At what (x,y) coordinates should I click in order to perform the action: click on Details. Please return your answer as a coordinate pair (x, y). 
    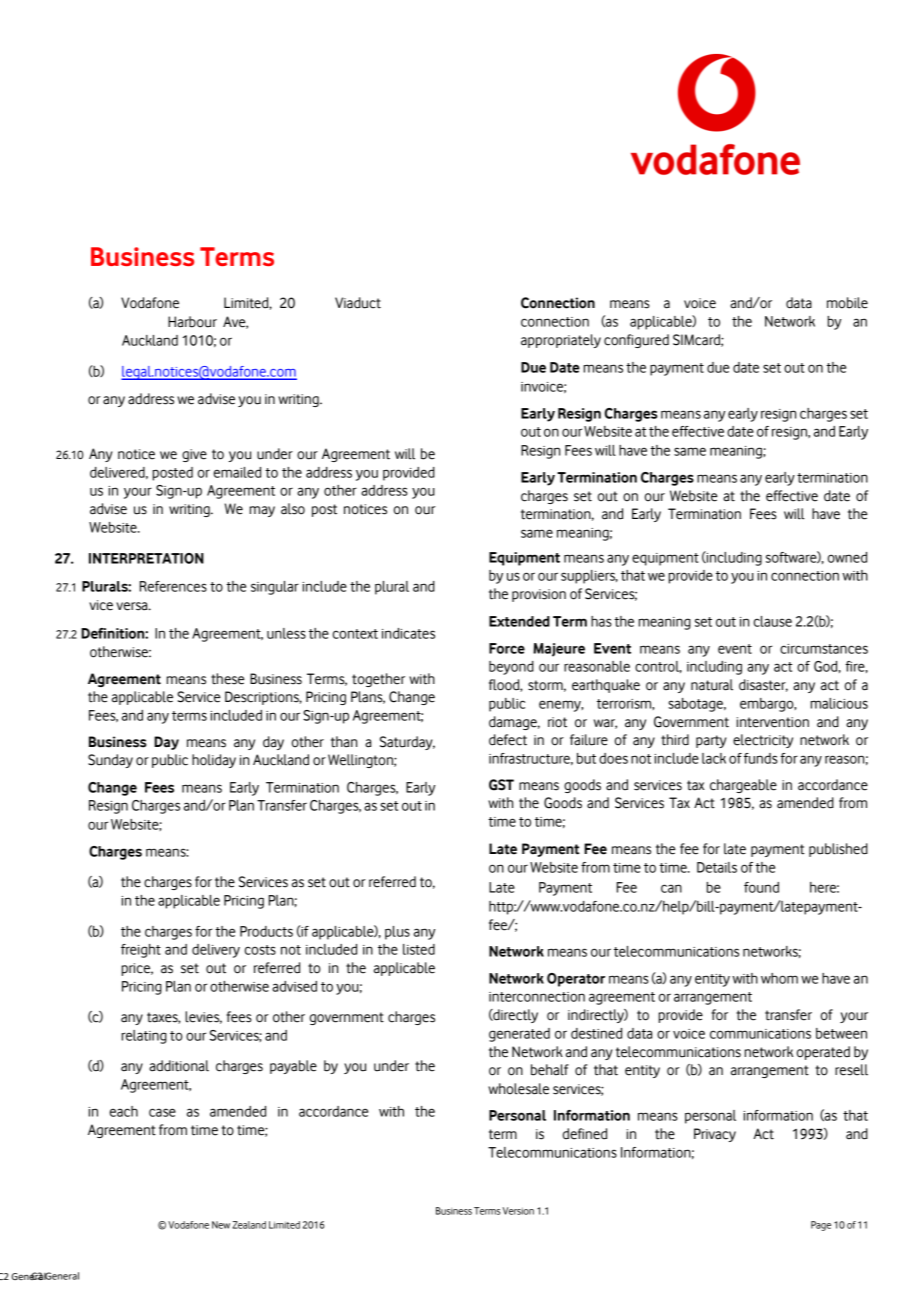
    Looking at the image, I should click on (717, 867).
